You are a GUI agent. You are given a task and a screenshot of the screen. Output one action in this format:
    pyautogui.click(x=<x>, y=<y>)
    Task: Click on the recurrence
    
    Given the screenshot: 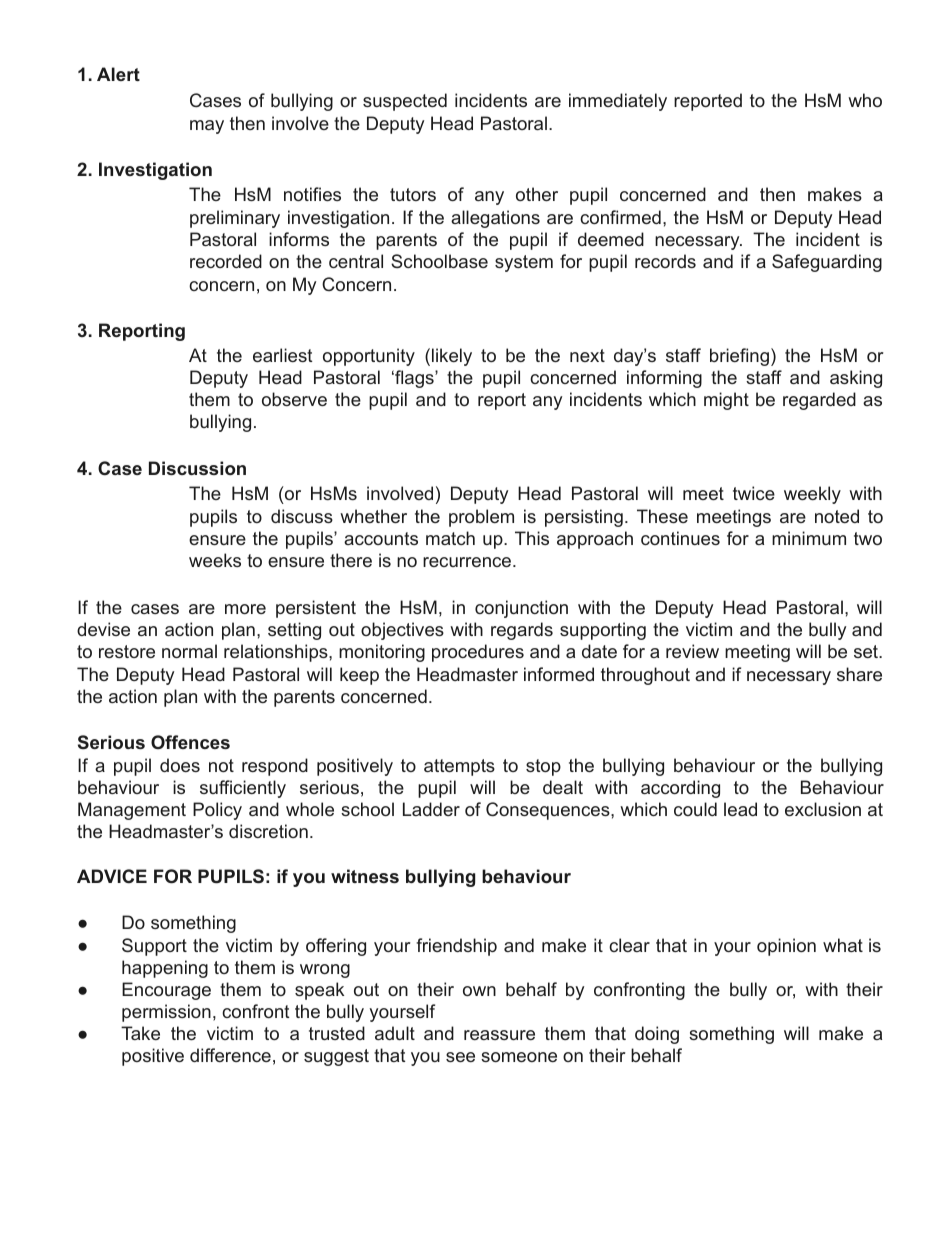 What is the action you would take?
    pyautogui.click(x=467, y=562)
